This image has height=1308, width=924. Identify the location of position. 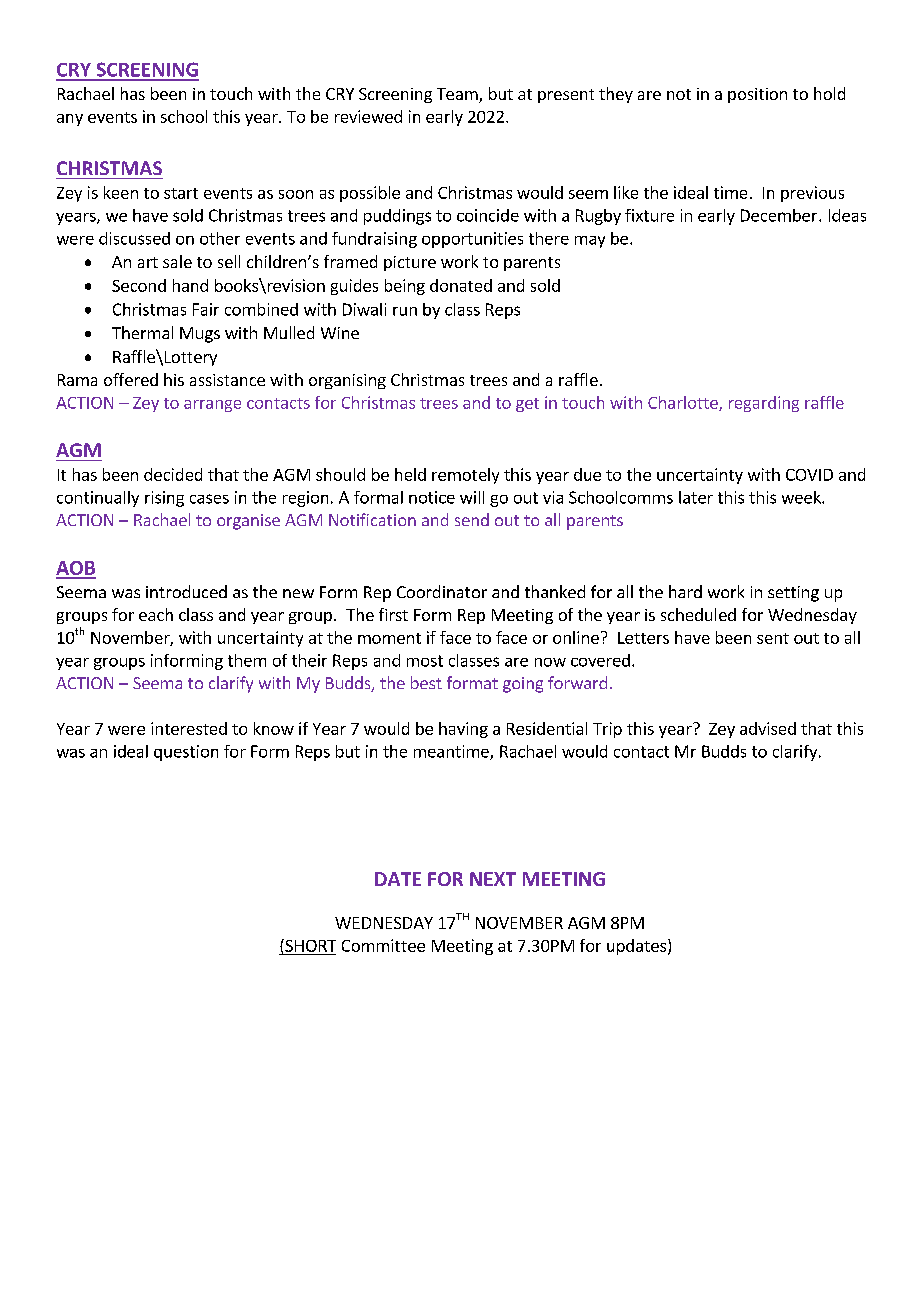
(757, 95).
